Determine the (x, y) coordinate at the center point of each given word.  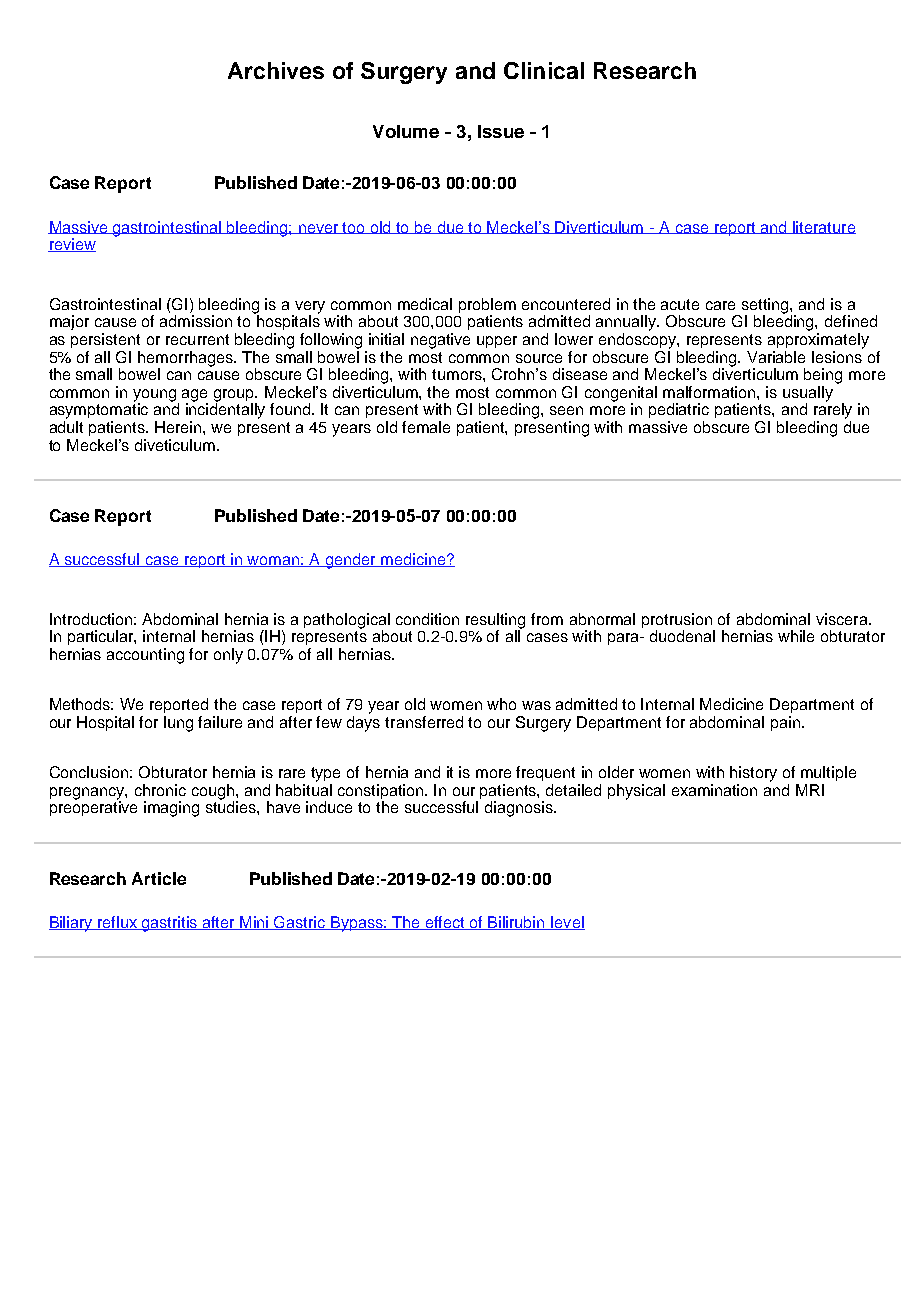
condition (427, 619)
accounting (145, 656)
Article (159, 878)
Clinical (544, 70)
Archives (276, 70)
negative (440, 341)
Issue (501, 131)
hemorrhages (187, 360)
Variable (776, 357)
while (796, 636)
